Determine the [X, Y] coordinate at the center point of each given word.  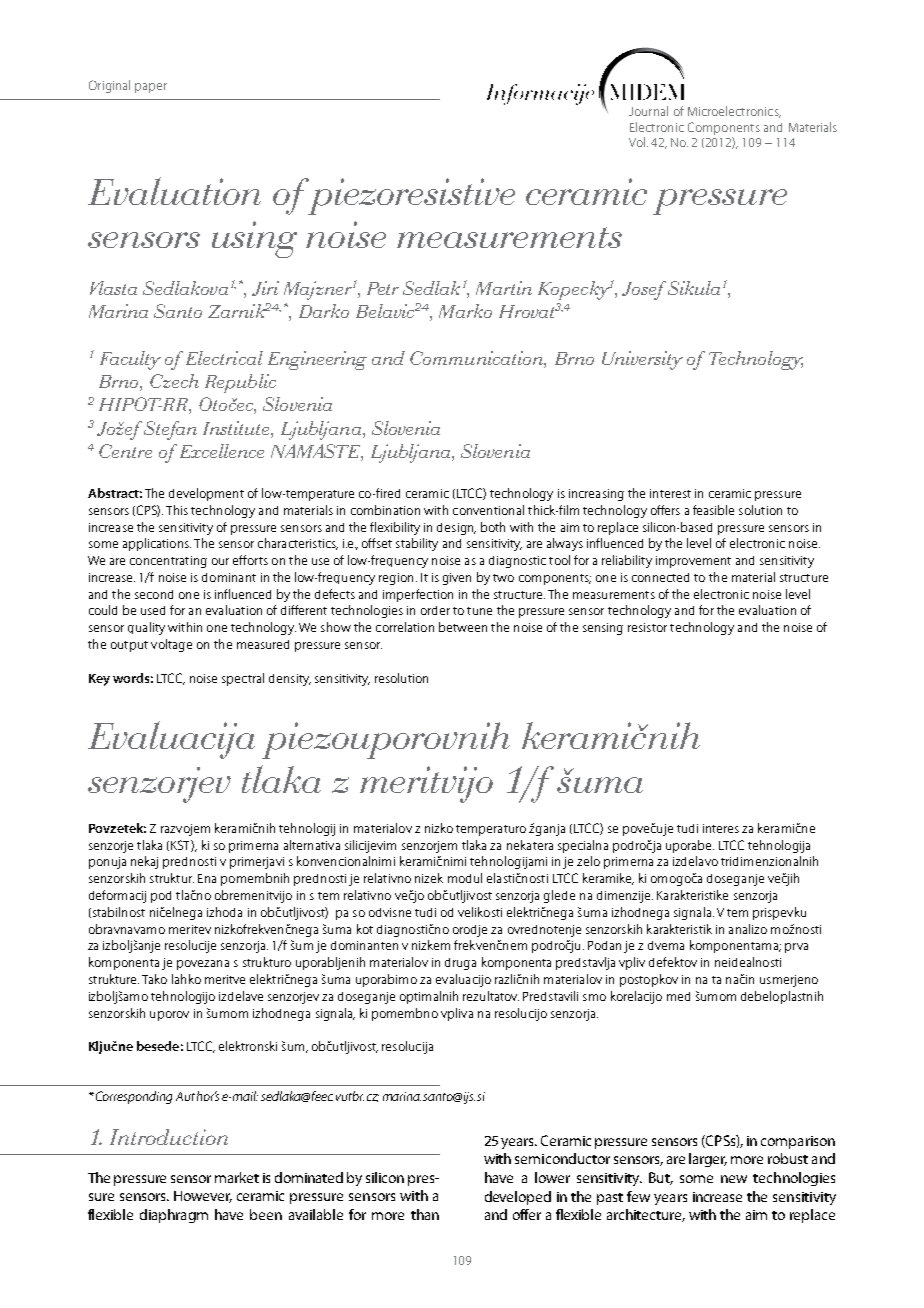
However [203, 1197]
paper [151, 88]
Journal [648, 111]
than [425, 1214]
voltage [171, 645]
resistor [647, 627]
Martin [504, 288]
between [463, 627]
